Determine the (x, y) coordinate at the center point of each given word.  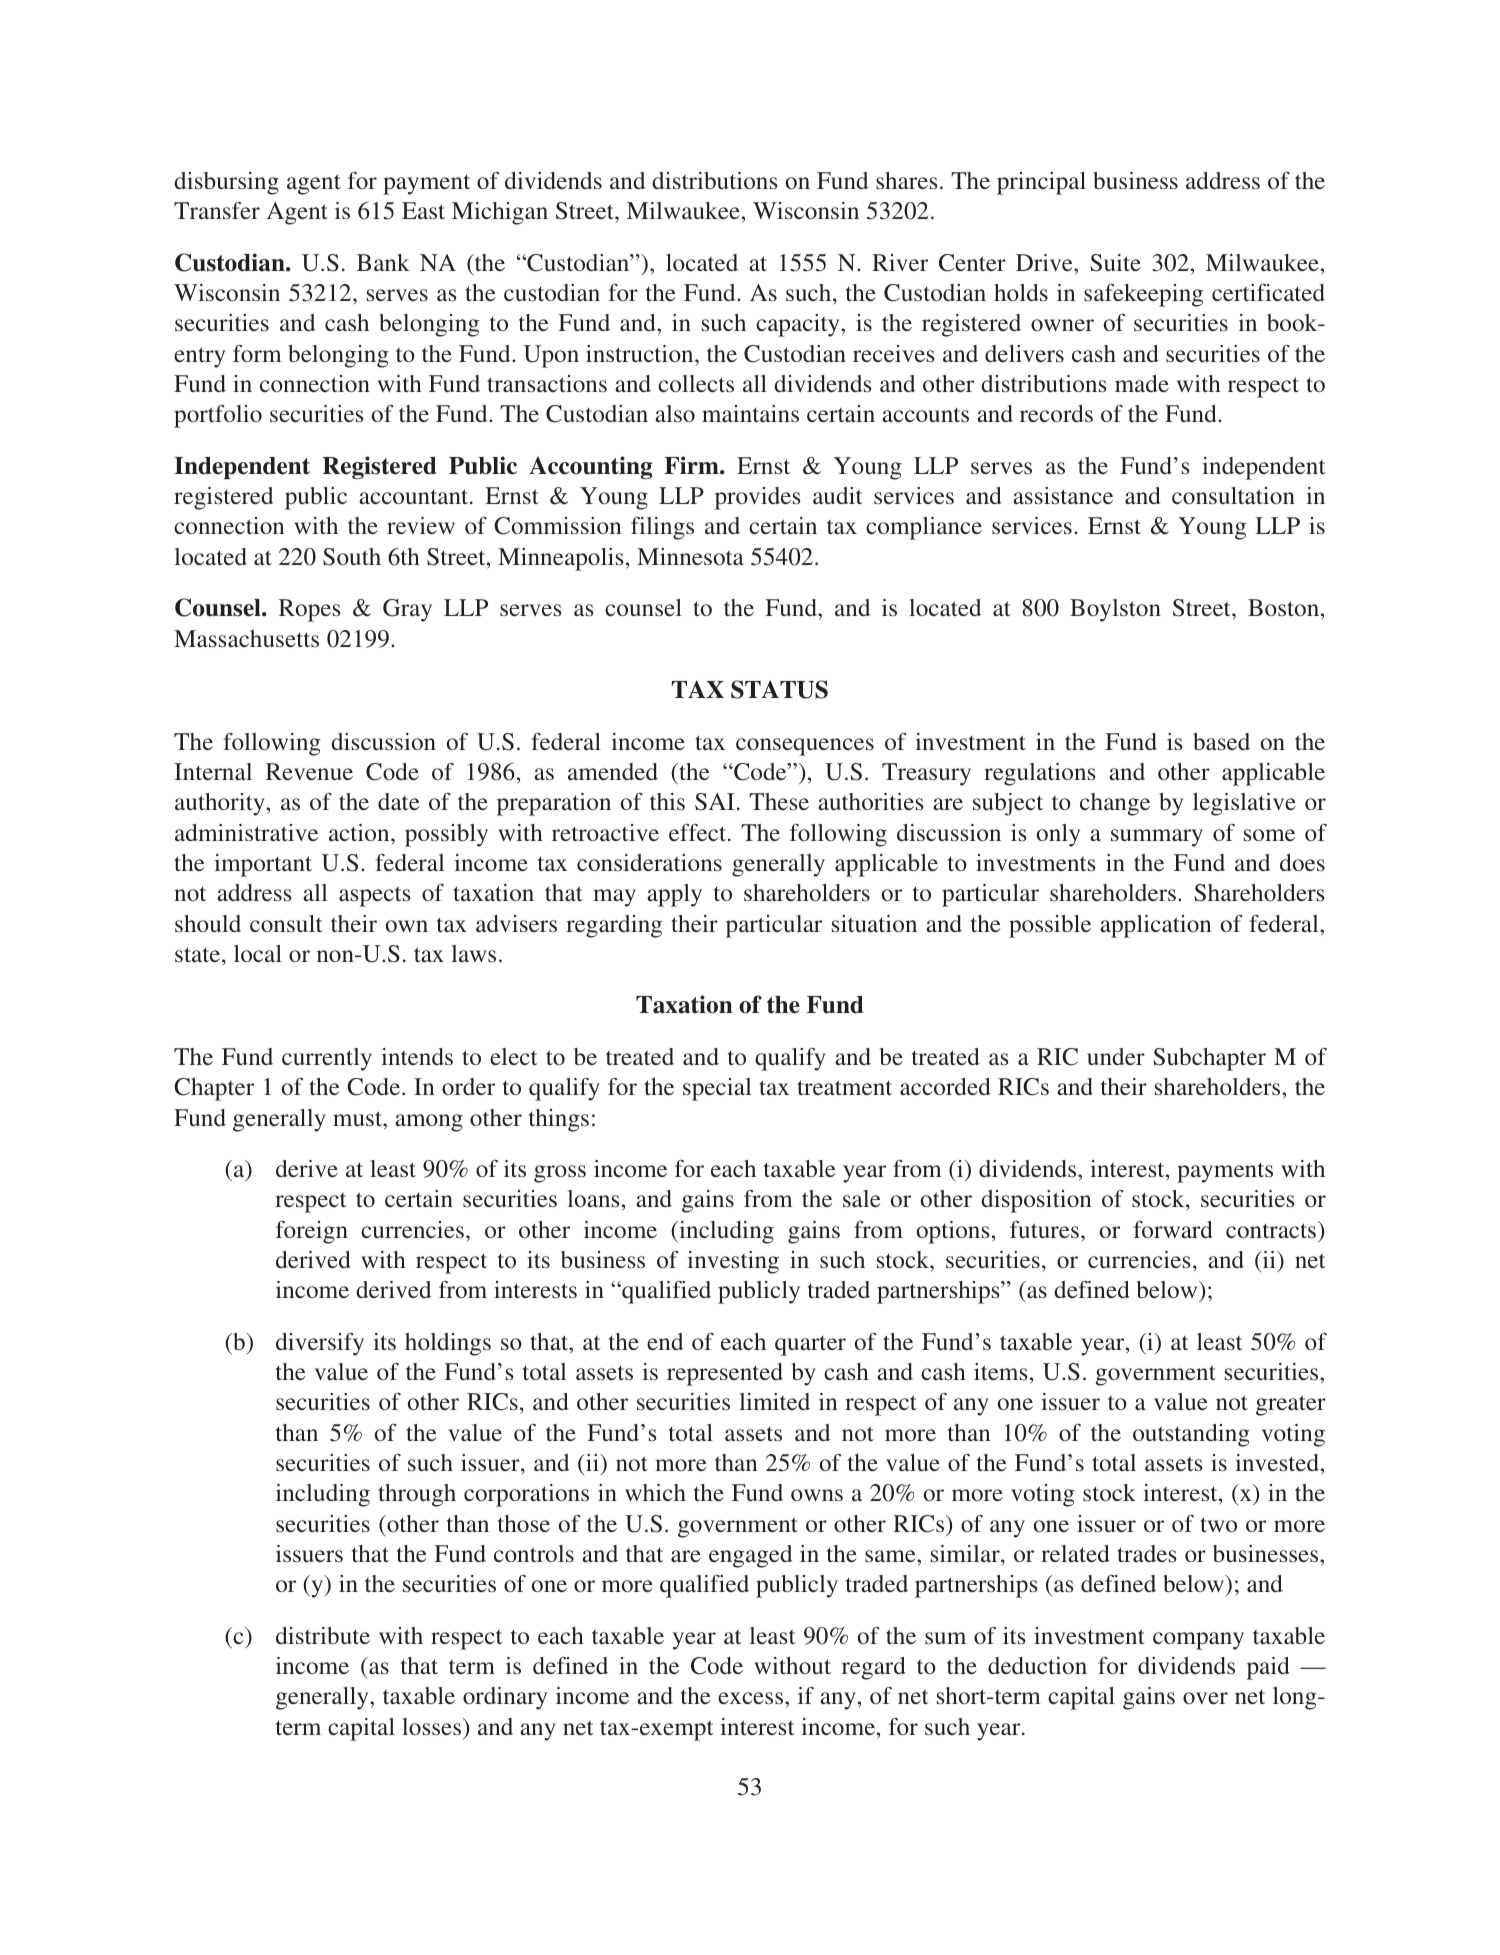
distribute (323, 1635)
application (1155, 926)
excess (752, 1698)
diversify (320, 1344)
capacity (799, 325)
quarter (810, 1346)
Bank (383, 262)
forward (1173, 1229)
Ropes (310, 610)
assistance (1063, 495)
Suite (1115, 263)
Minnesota (690, 556)
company (1198, 1641)
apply (674, 895)
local (258, 953)
